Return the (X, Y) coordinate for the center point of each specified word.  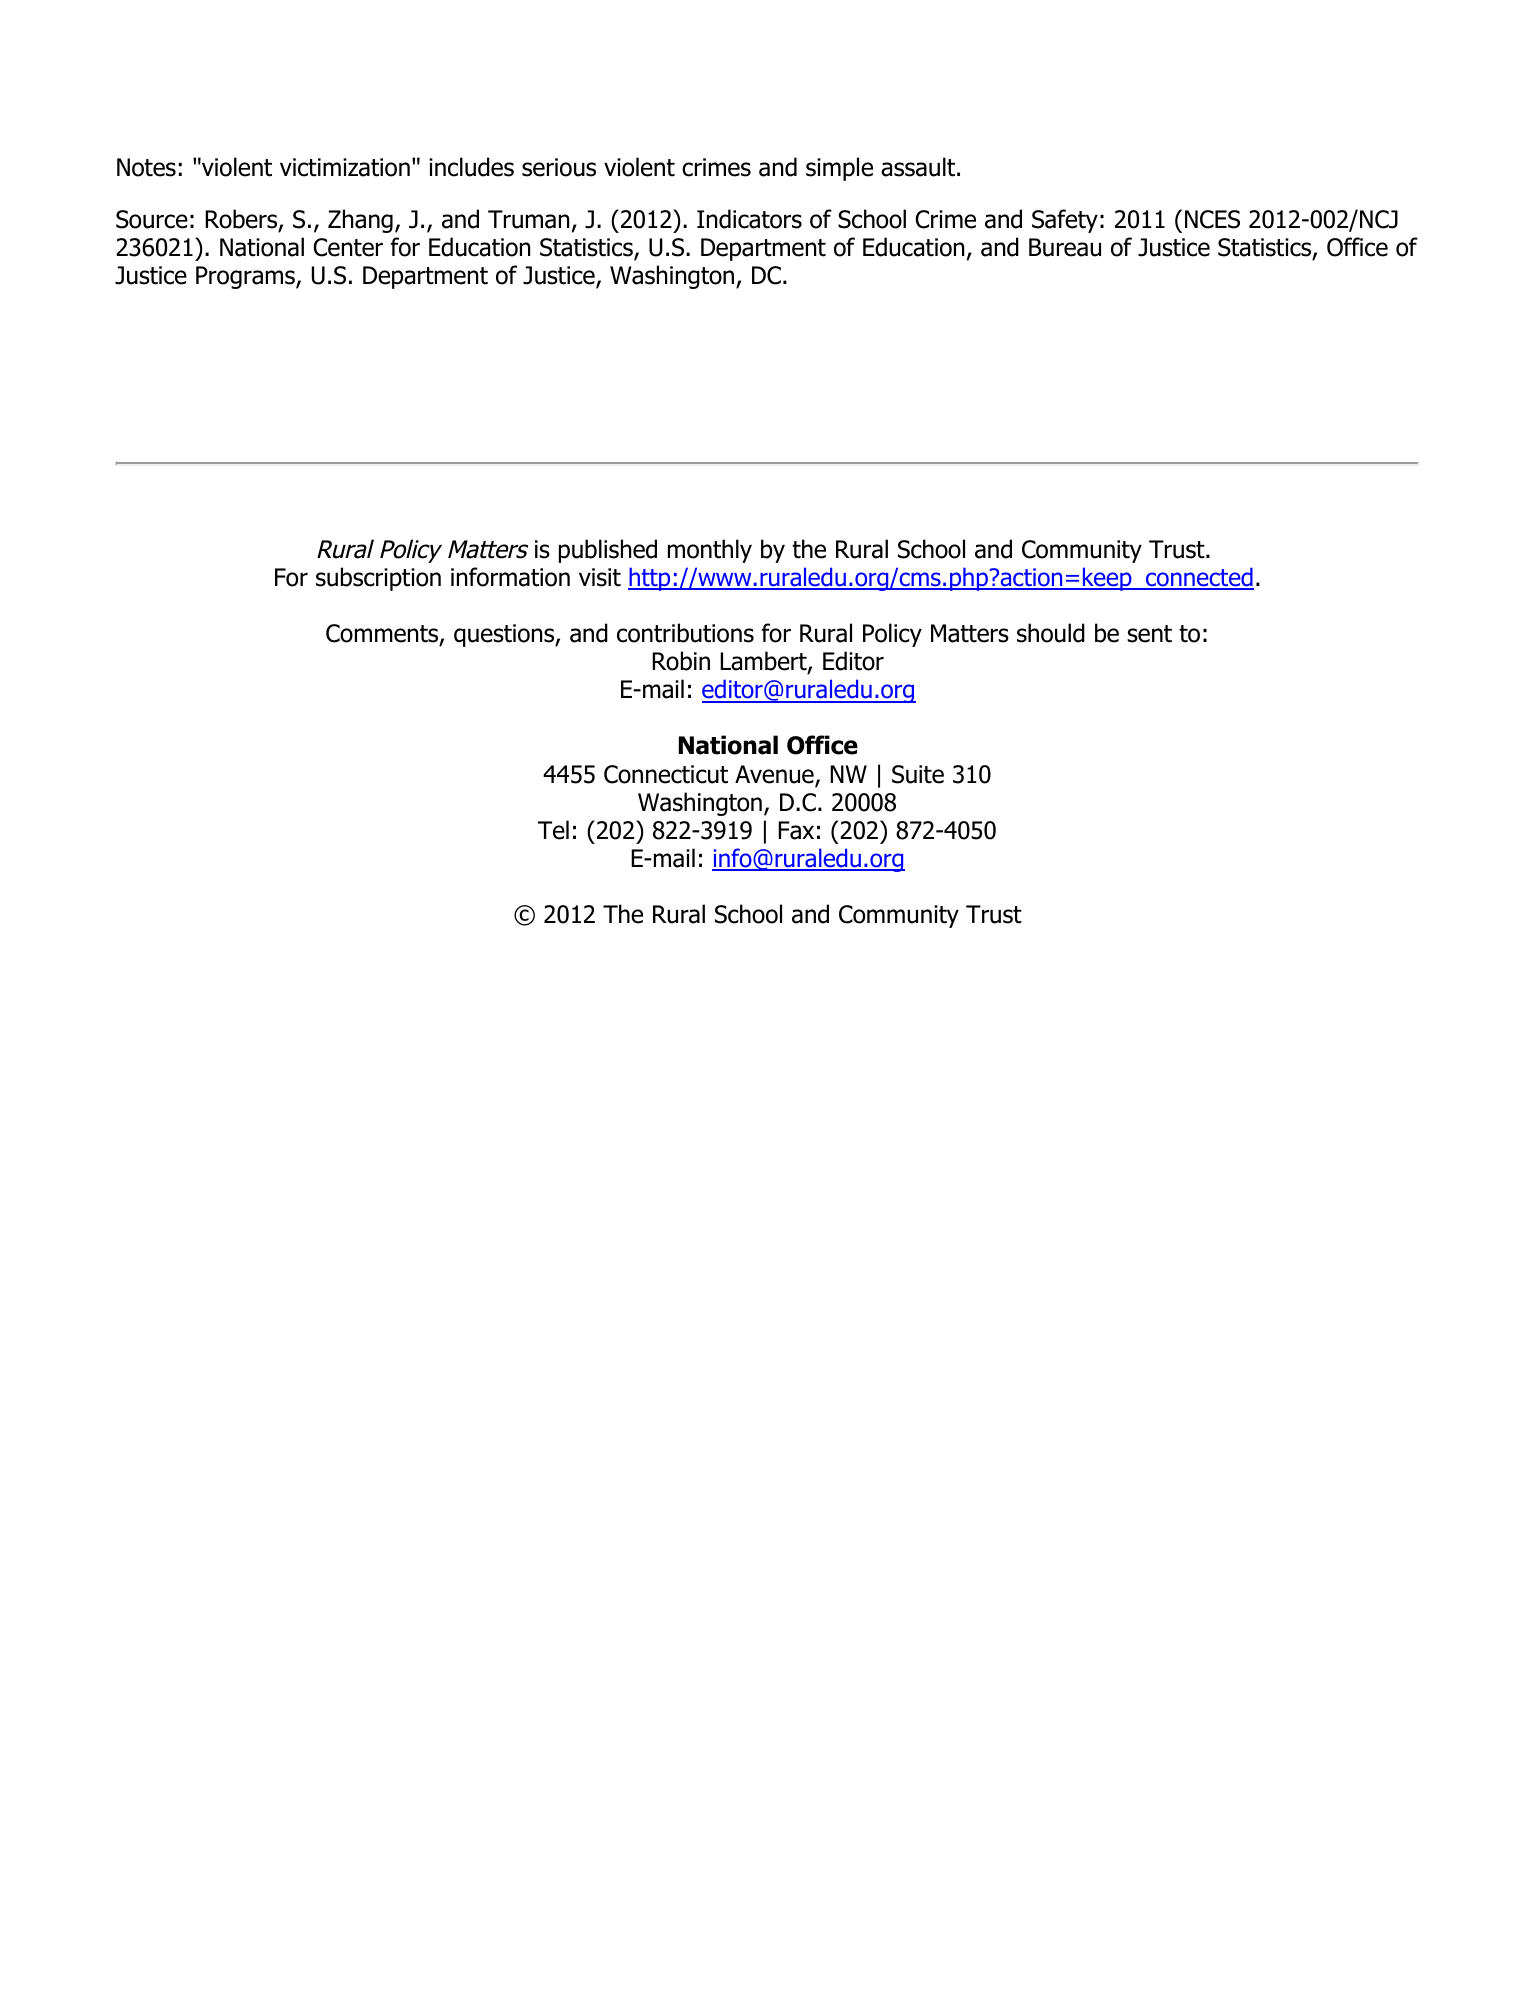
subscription (378, 579)
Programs (246, 277)
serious (559, 167)
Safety (1065, 221)
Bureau (1065, 247)
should (1051, 633)
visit (600, 577)
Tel (553, 830)
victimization (345, 167)
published (608, 551)
